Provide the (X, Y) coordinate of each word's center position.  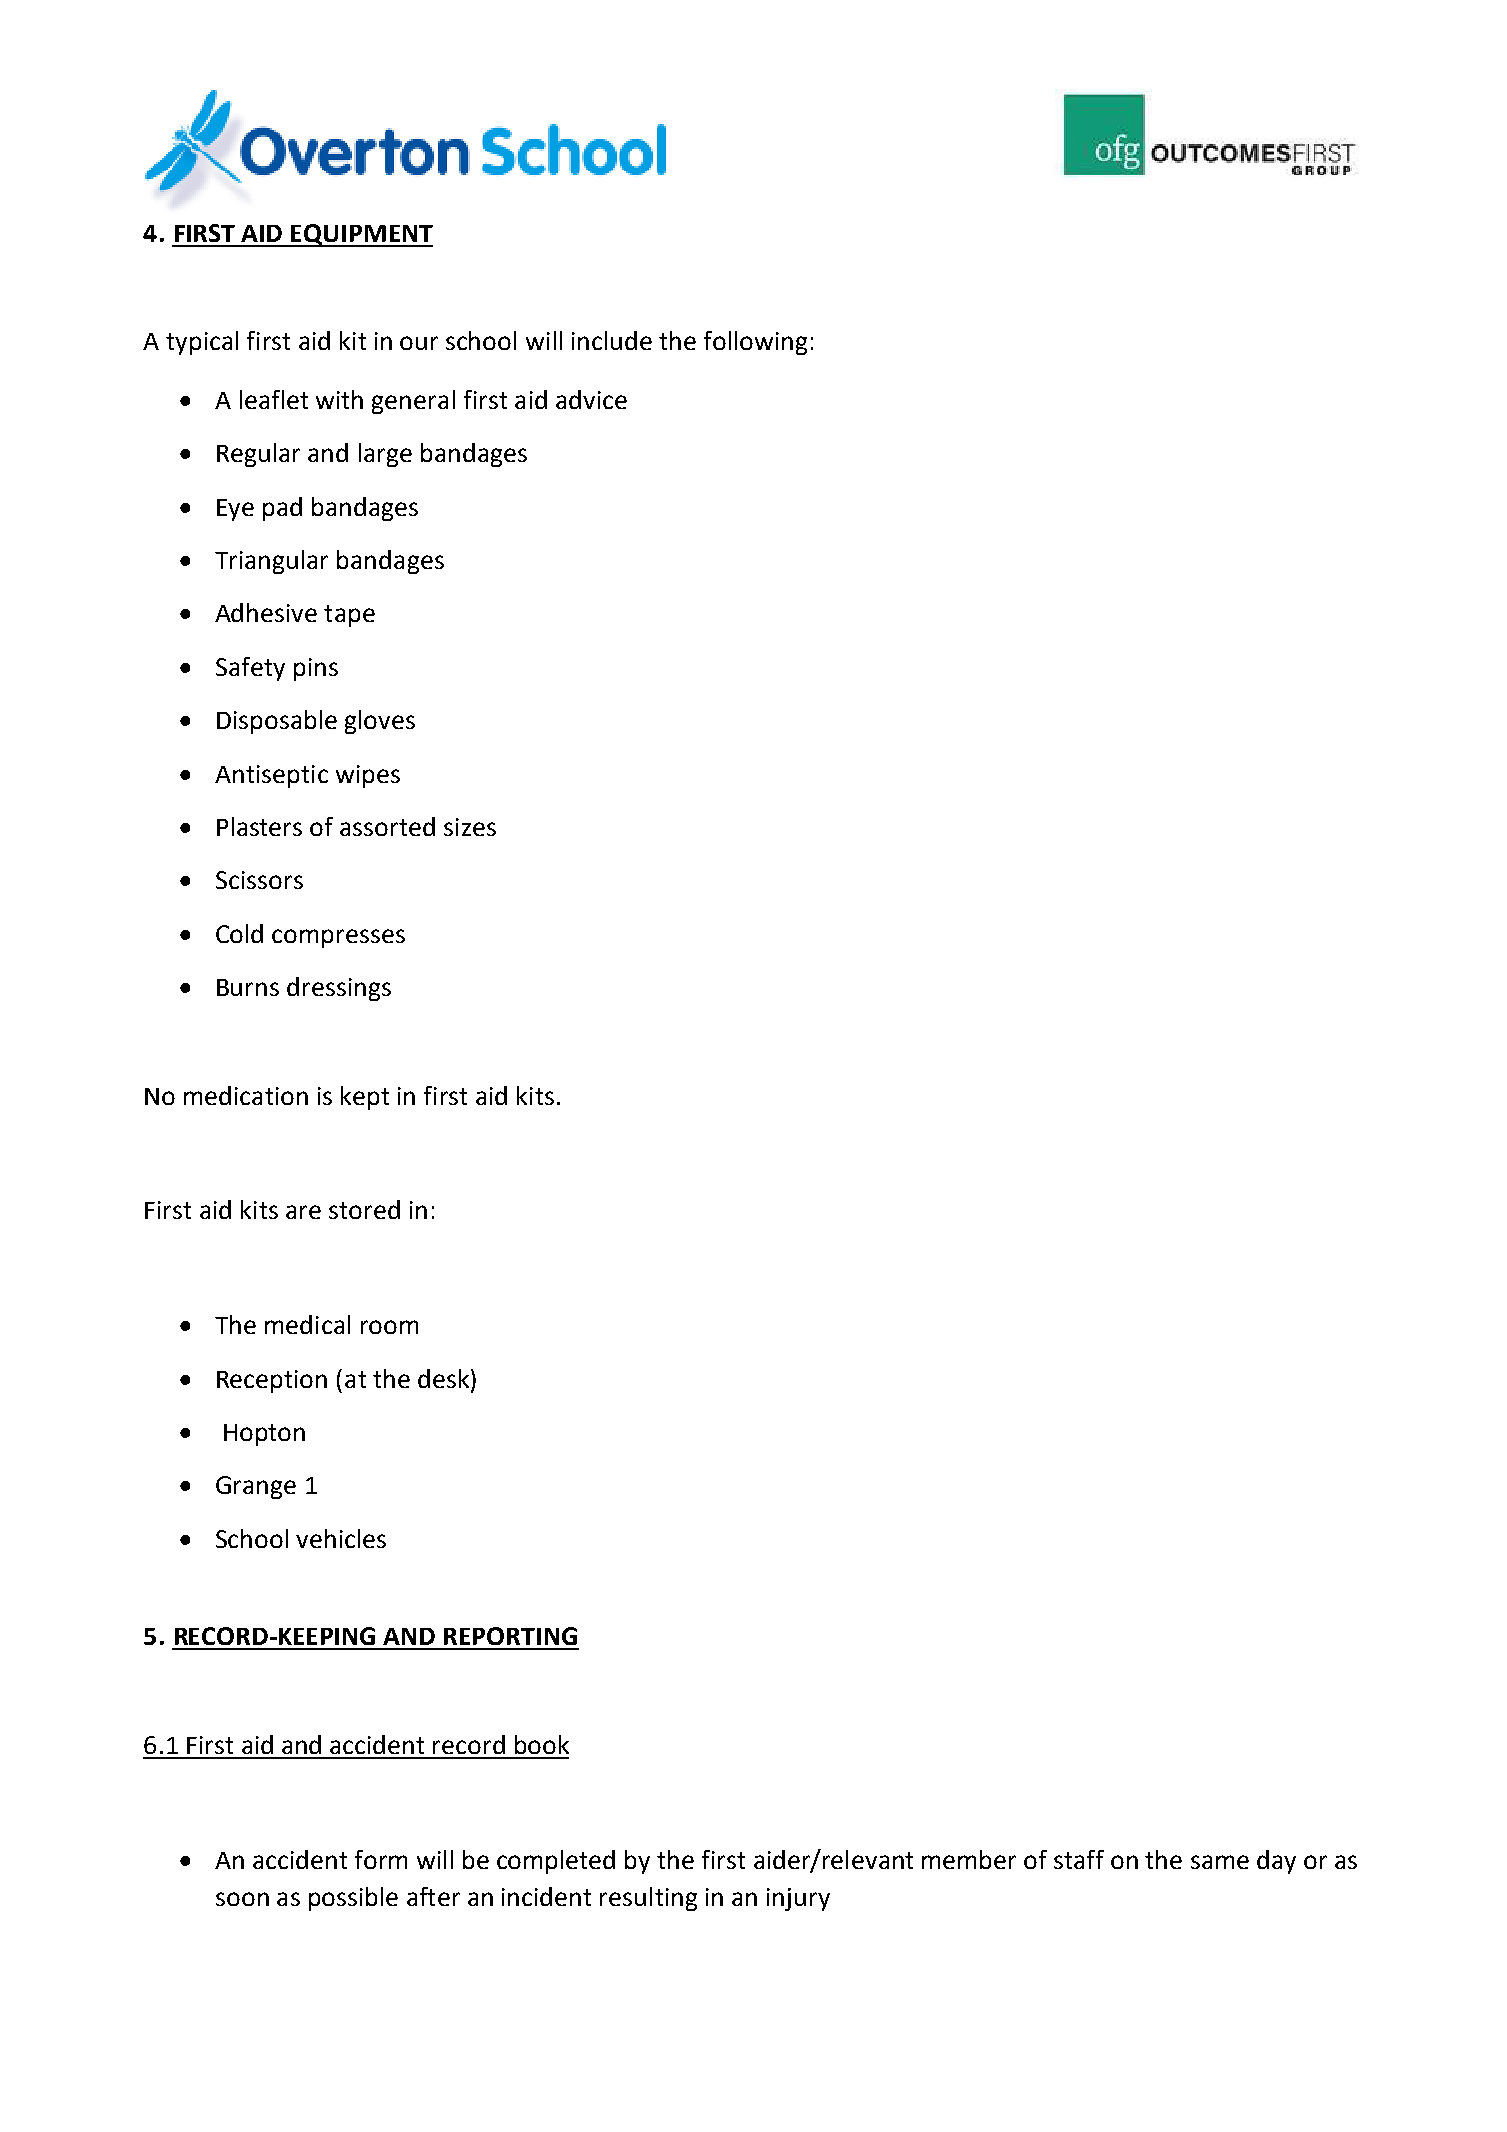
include (612, 340)
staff (1079, 1859)
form (381, 1859)
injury (798, 1899)
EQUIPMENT (361, 235)
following (755, 343)
